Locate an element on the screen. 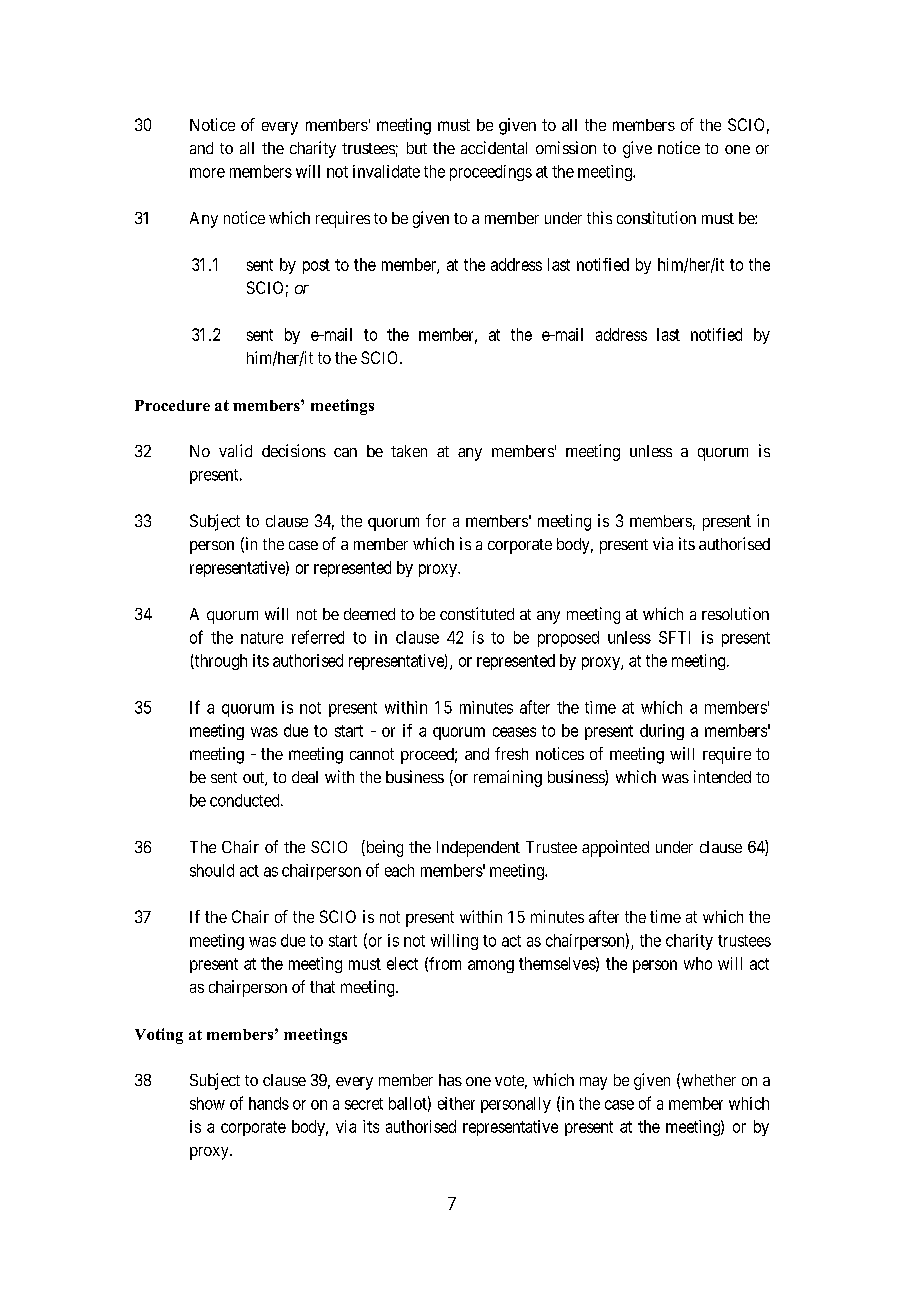 This screenshot has width=924, height=1307. during is located at coordinates (662, 732).
